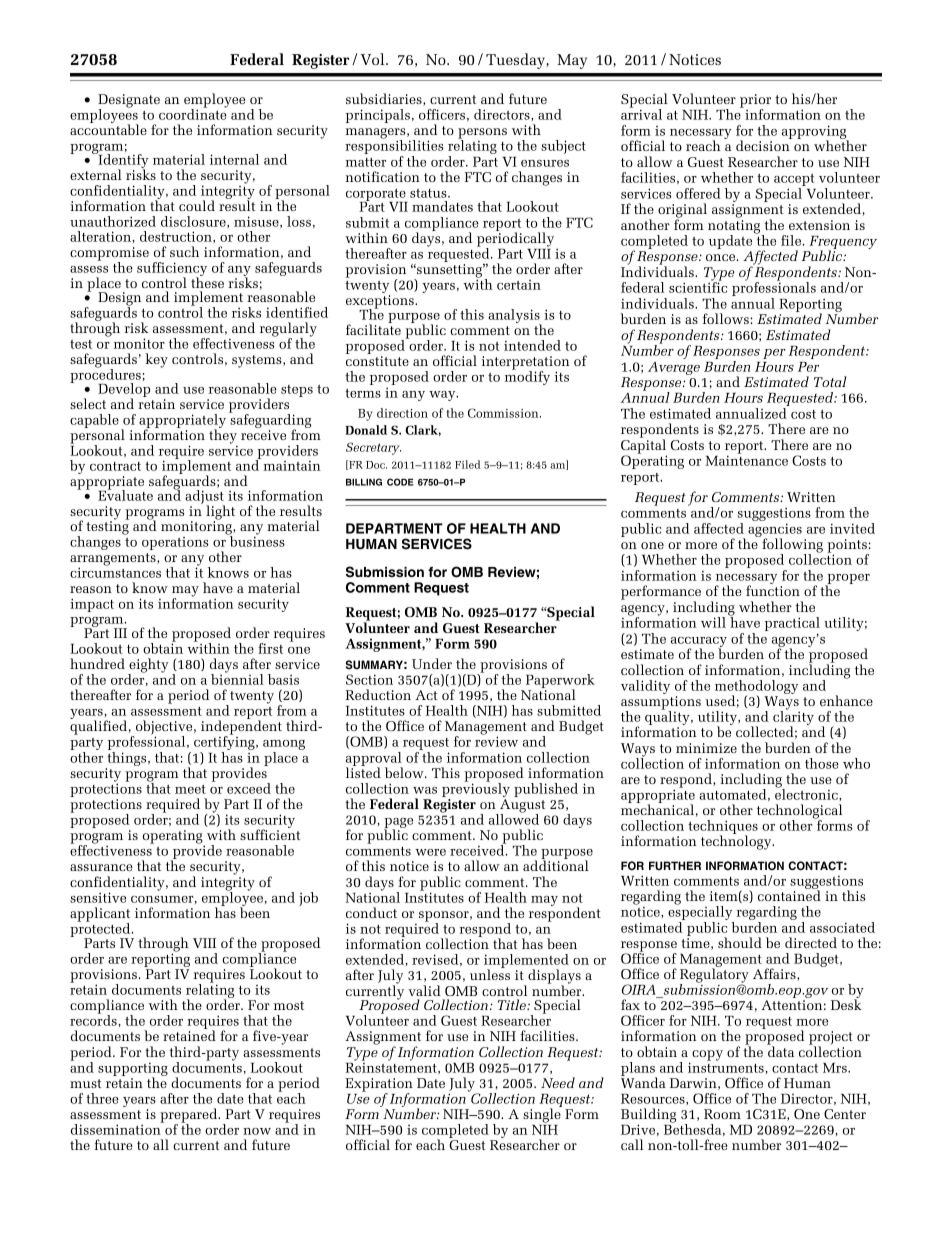 The image size is (952, 1233). What do you see at coordinates (172, 270) in the screenshot?
I see `sufficiency` at bounding box center [172, 270].
